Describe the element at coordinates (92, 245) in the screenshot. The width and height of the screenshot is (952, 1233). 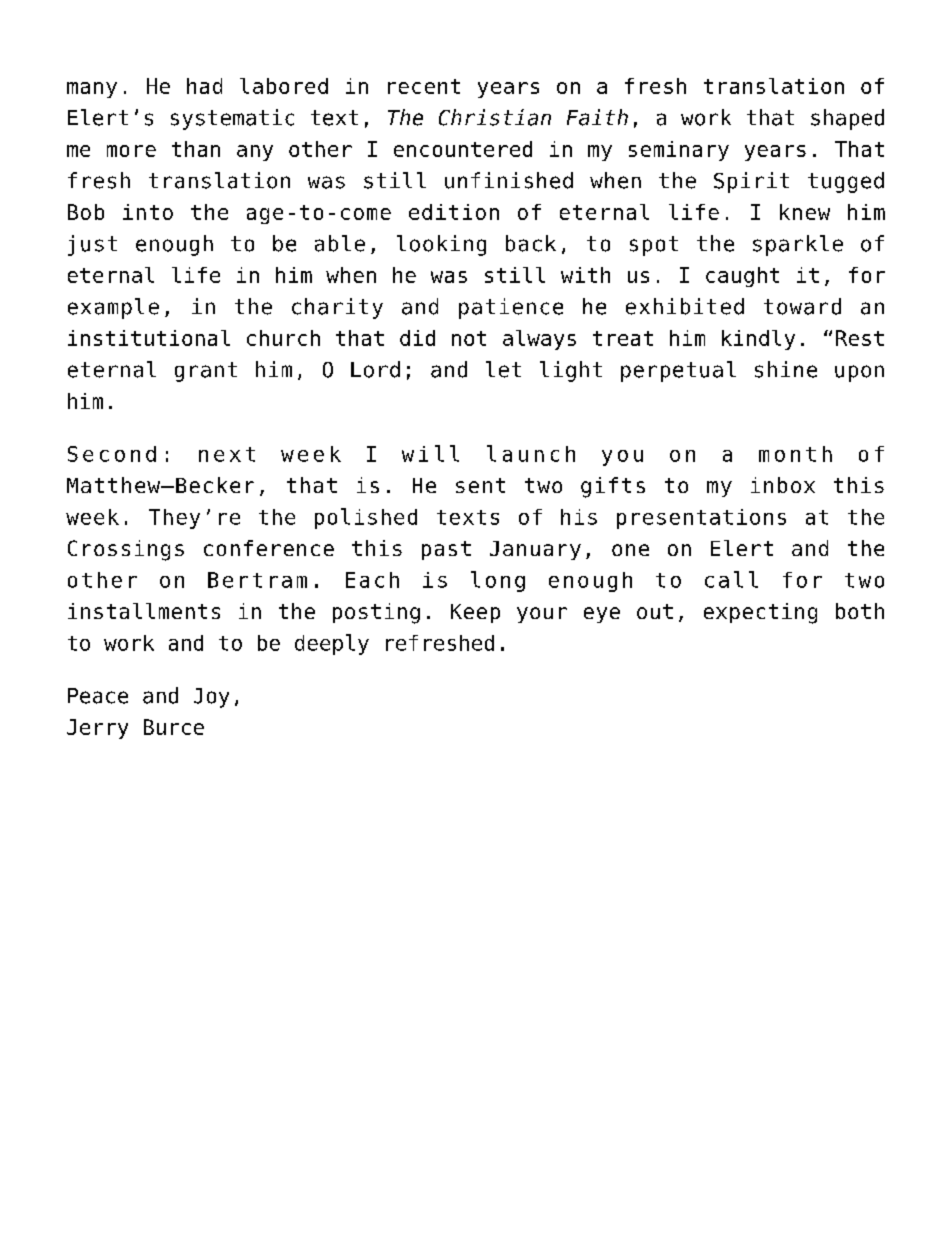
I see `just` at that location.
